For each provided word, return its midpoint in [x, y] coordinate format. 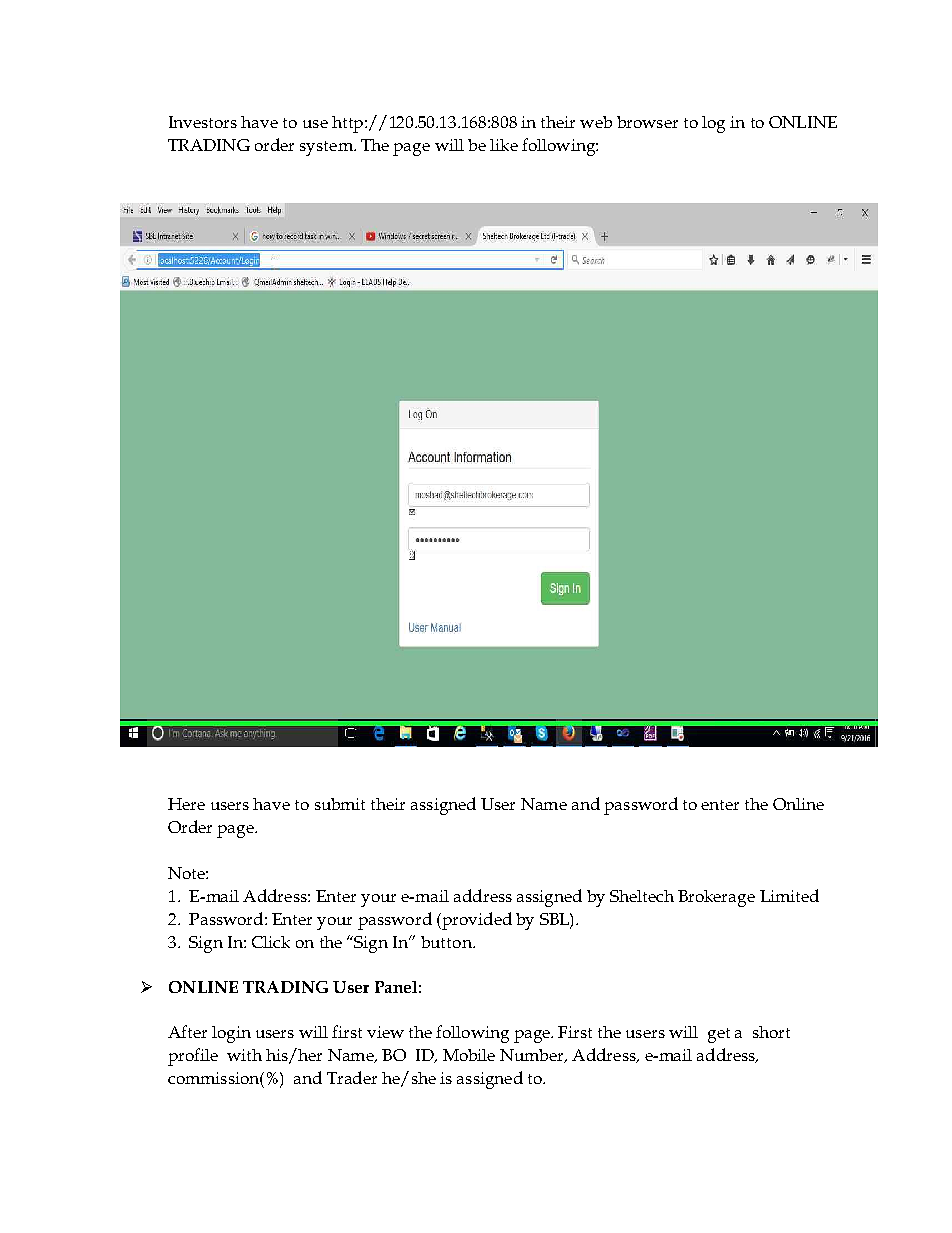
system [327, 148]
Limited [789, 895]
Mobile [469, 1055]
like [504, 145]
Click [271, 942]
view [385, 1032]
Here [186, 804]
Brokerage [716, 898]
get [719, 1035]
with [244, 1055]
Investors [203, 122]
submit [340, 804]
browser [647, 122]
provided [476, 921]
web [596, 122]
